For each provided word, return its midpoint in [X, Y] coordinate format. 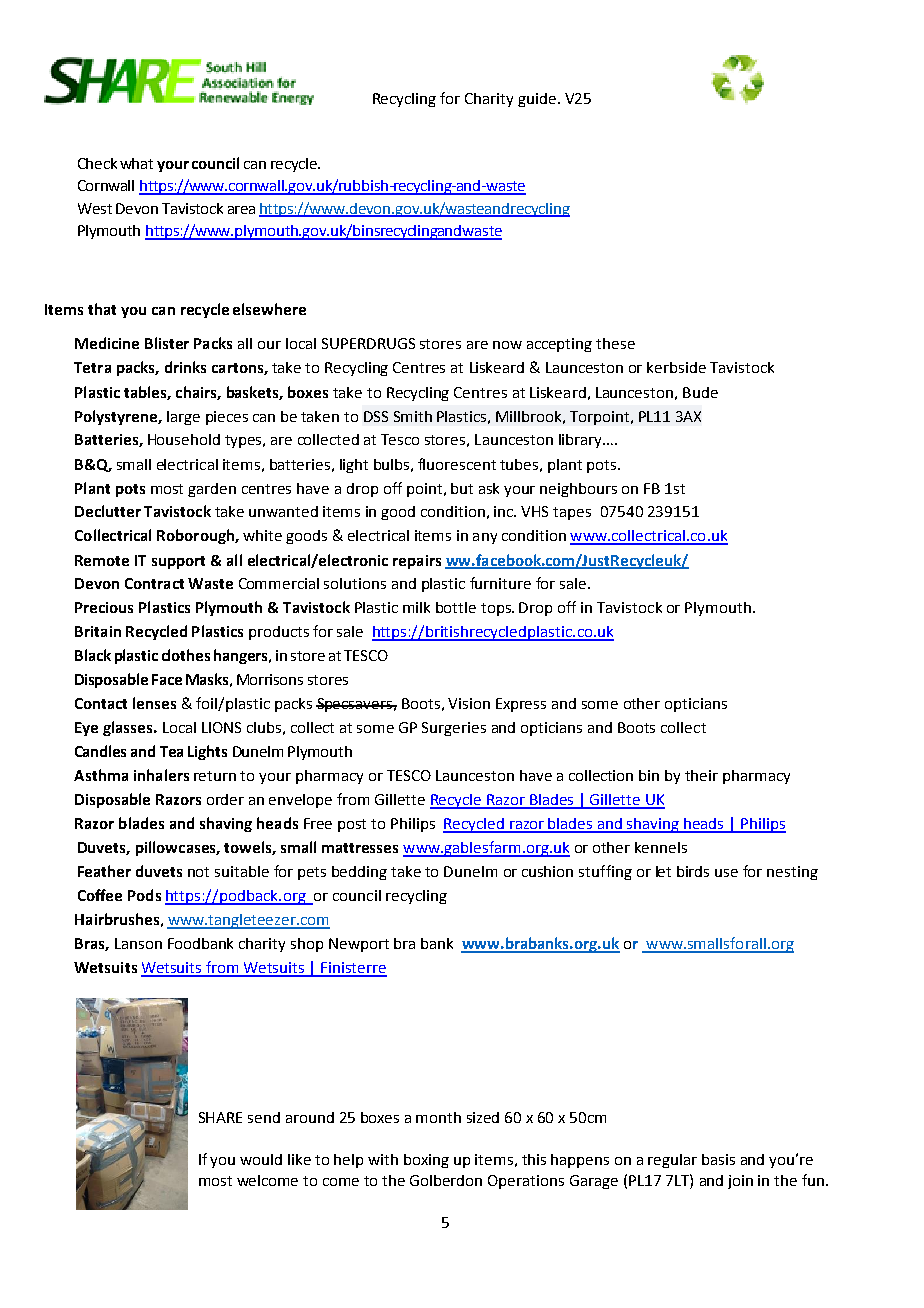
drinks [185, 367]
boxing [426, 1161]
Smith [413, 416]
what [136, 163]
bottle [456, 607]
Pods [144, 895]
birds [693, 871]
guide [537, 100]
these [615, 343]
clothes [186, 655]
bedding [359, 873]
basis [718, 1159]
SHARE [220, 1117]
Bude [700, 392]
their [701, 775]
